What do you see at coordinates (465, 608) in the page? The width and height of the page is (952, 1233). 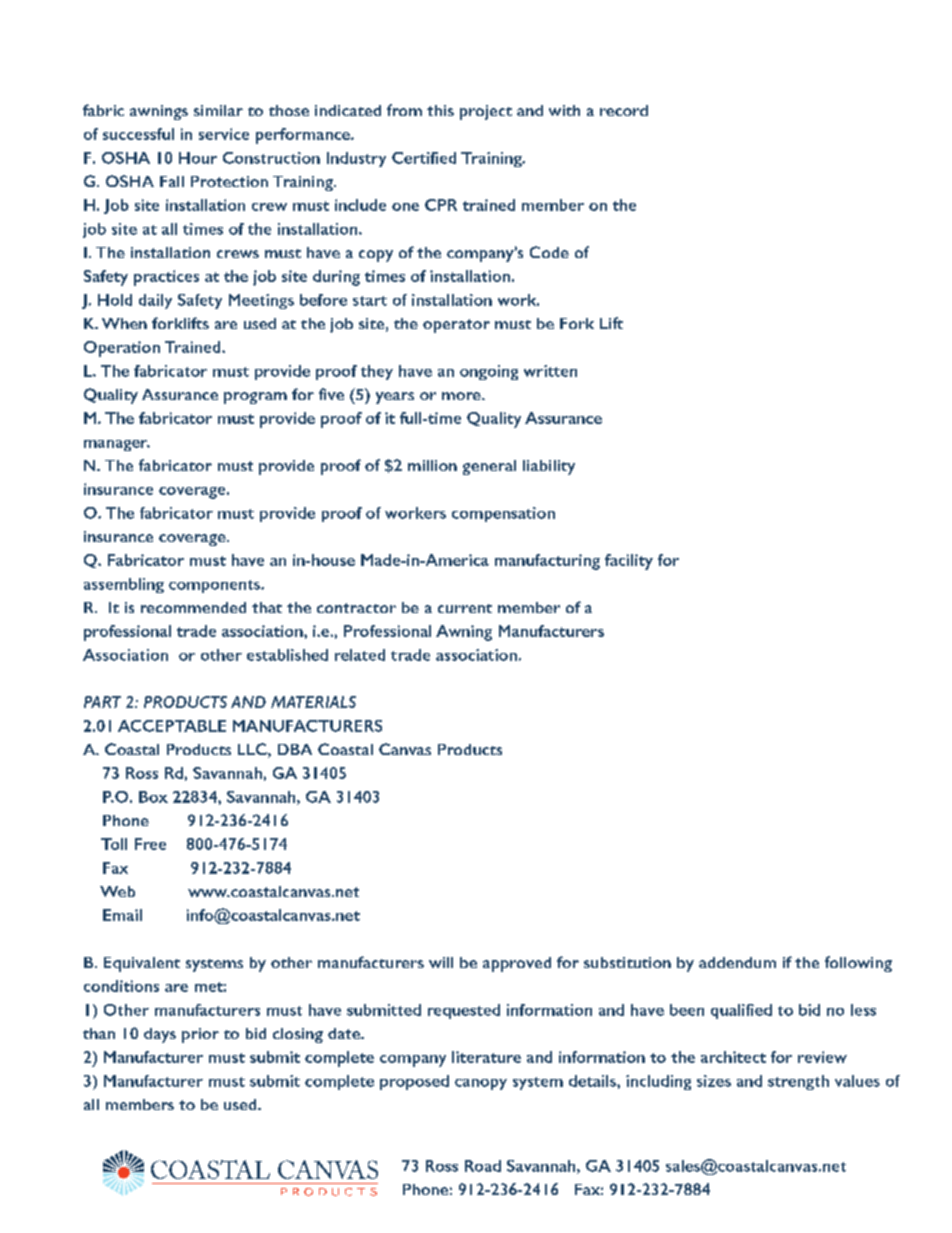 I see `current` at bounding box center [465, 608].
